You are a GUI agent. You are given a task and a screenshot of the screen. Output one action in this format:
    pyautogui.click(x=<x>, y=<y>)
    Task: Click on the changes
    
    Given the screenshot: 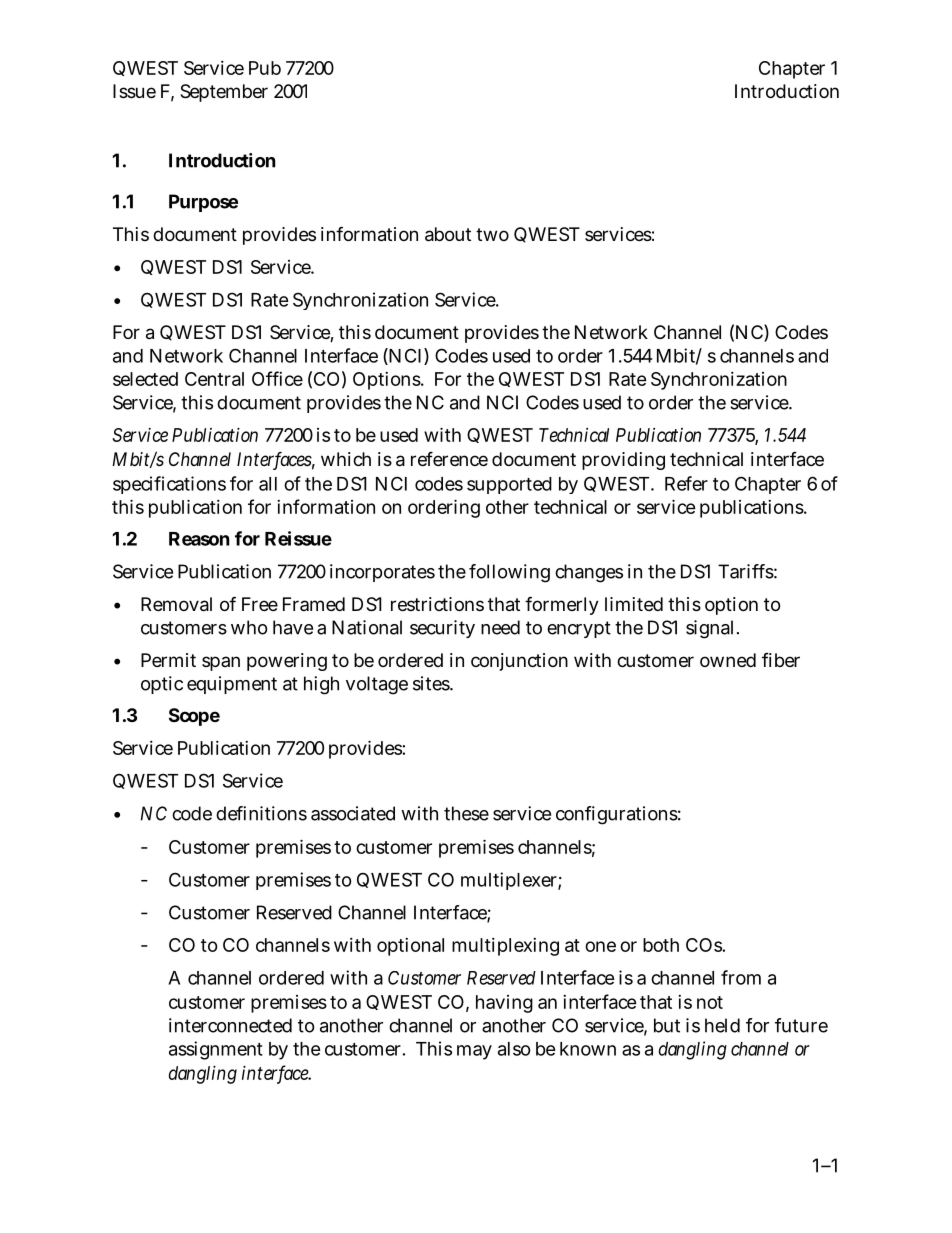 What is the action you would take?
    pyautogui.click(x=589, y=573)
